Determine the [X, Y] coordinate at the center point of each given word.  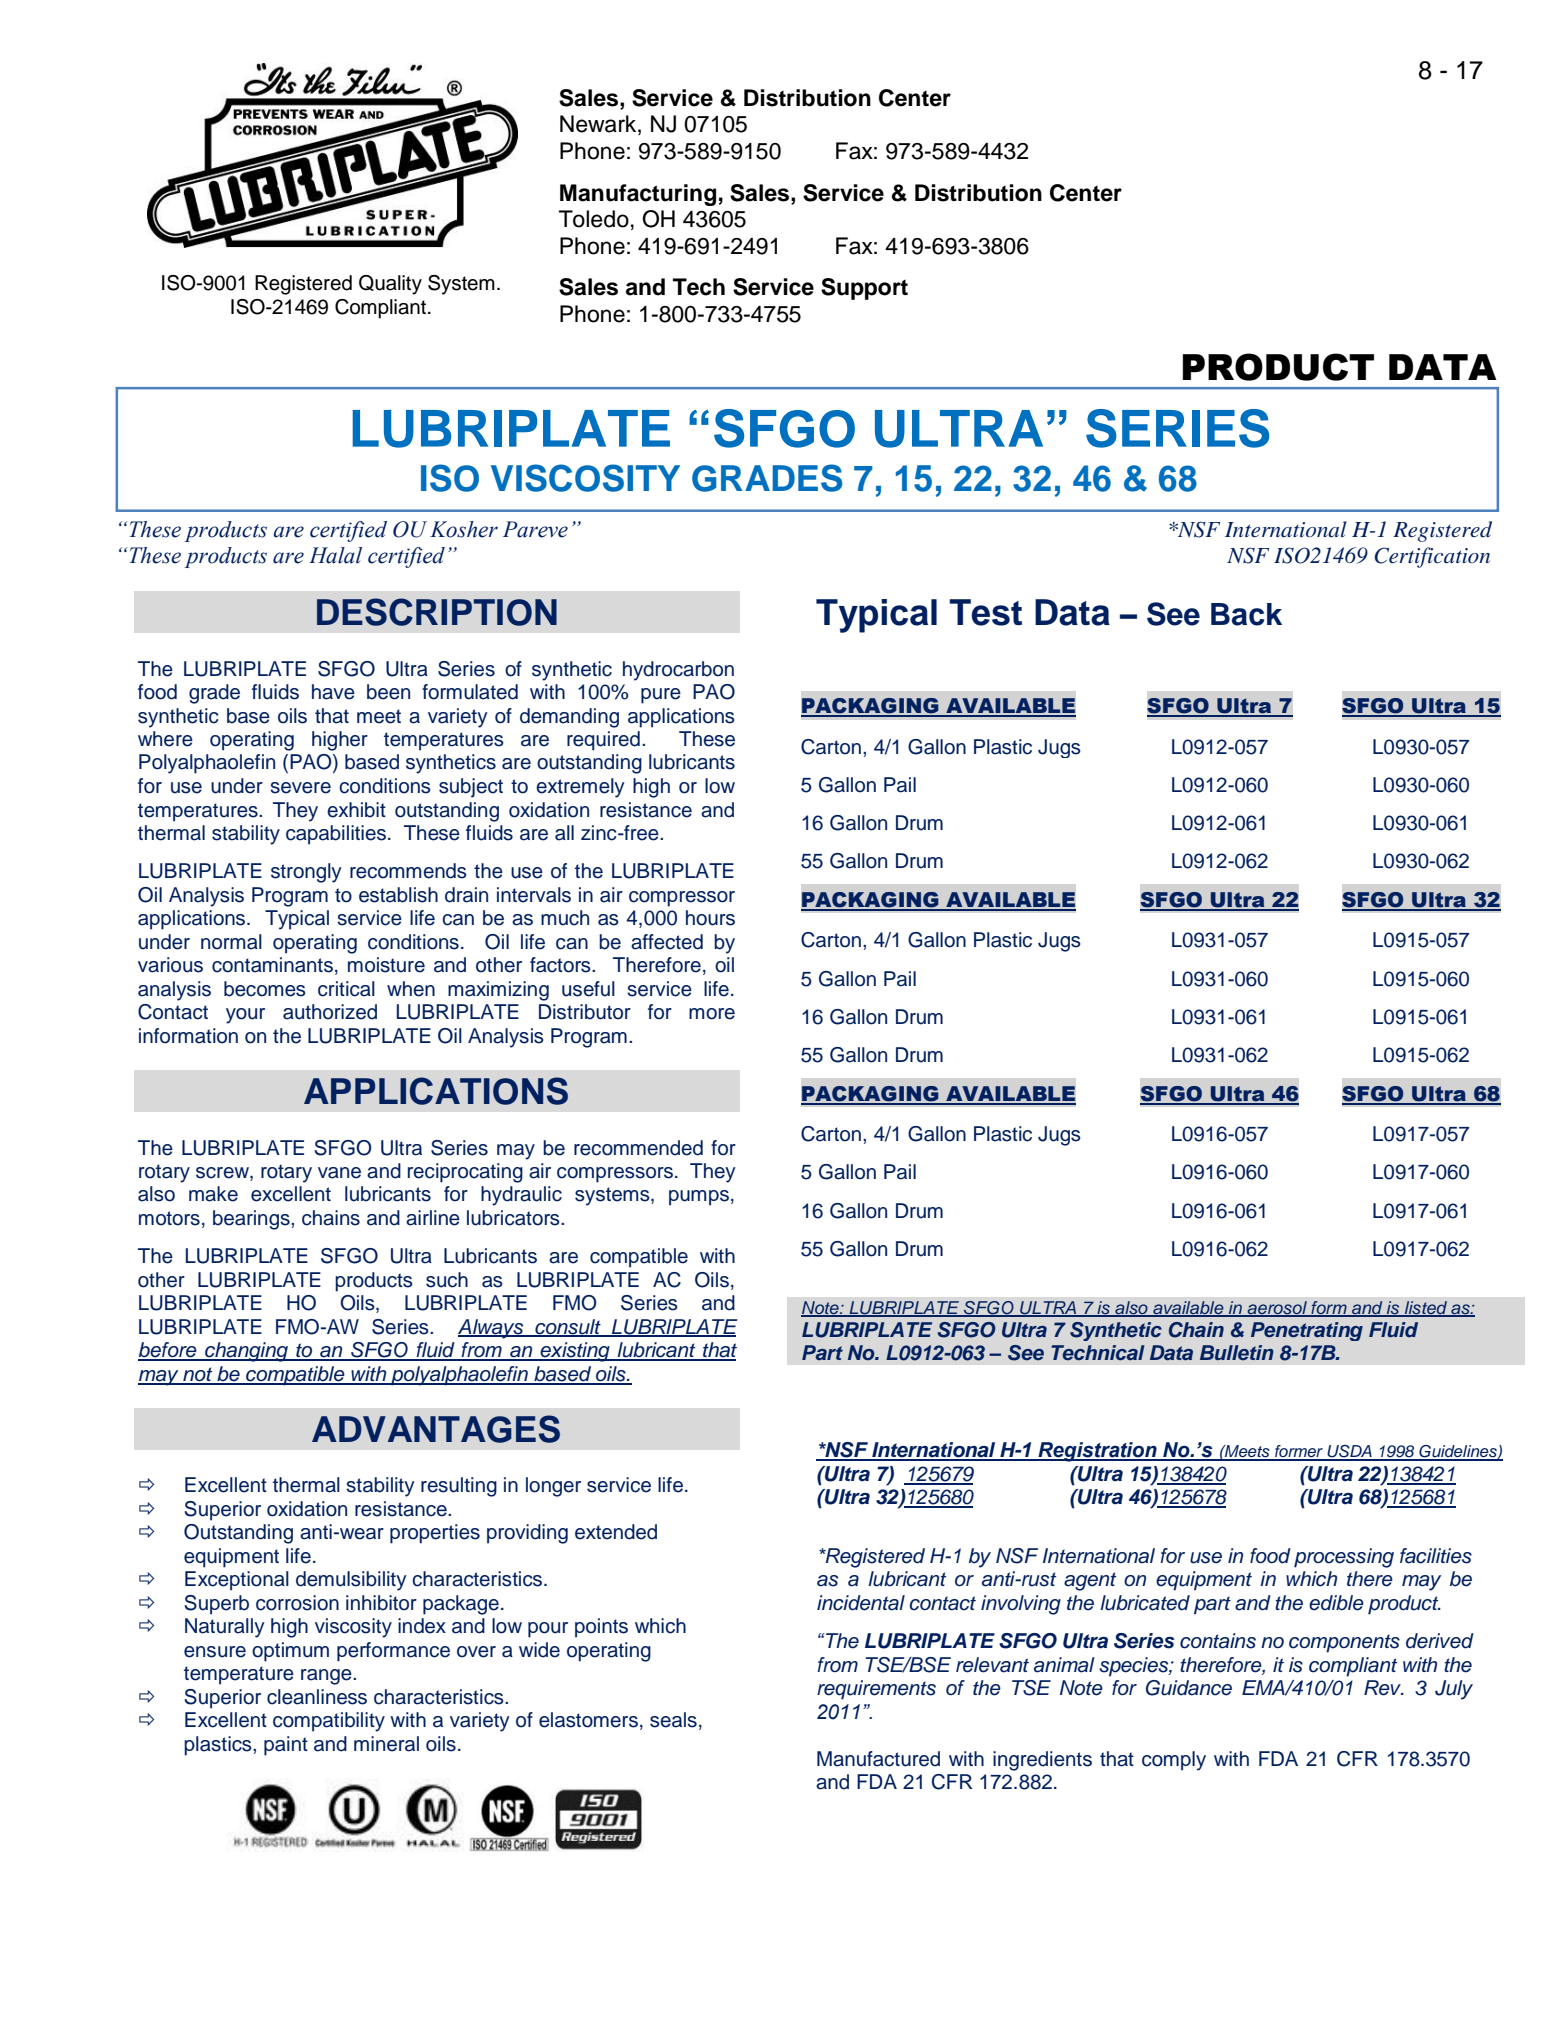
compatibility [329, 1722]
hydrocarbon [678, 671]
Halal [335, 555]
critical [346, 989]
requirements [876, 1690]
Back [1246, 614]
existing [575, 1352]
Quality [390, 285]
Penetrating [1307, 1331]
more [712, 1014]
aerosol [1277, 1309]
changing [246, 1352]
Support [864, 289]
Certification [1432, 557]
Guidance [1189, 1688]
